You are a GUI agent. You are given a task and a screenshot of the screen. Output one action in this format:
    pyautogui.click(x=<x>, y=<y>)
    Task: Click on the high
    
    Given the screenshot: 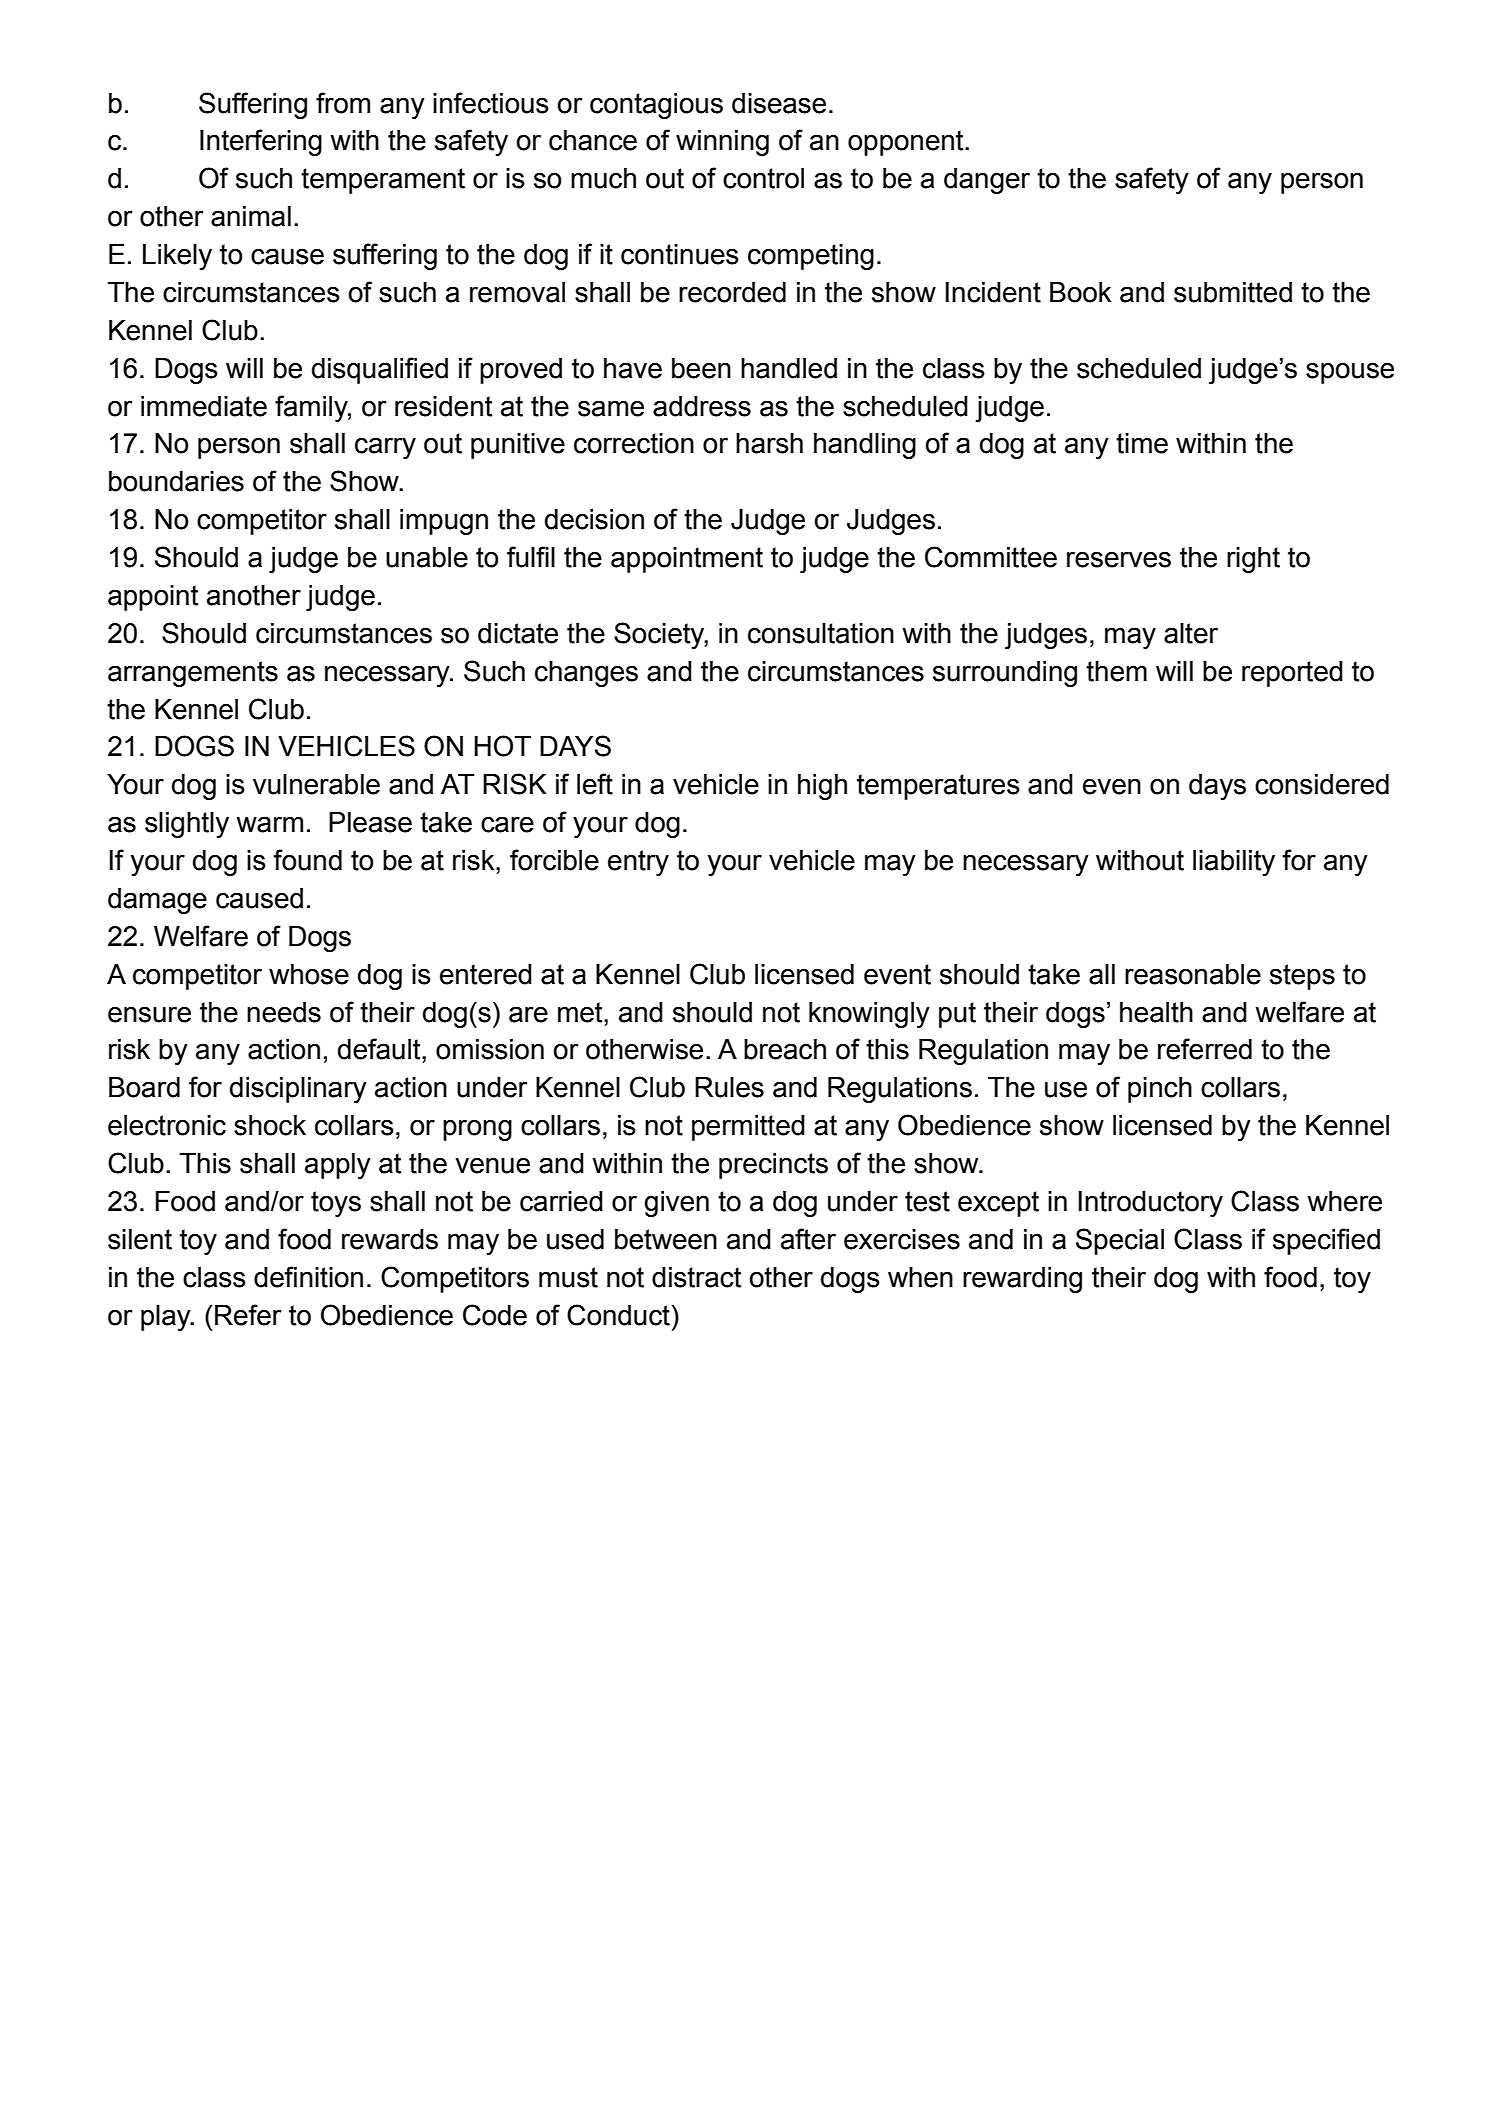 What is the action you would take?
    pyautogui.click(x=822, y=787)
